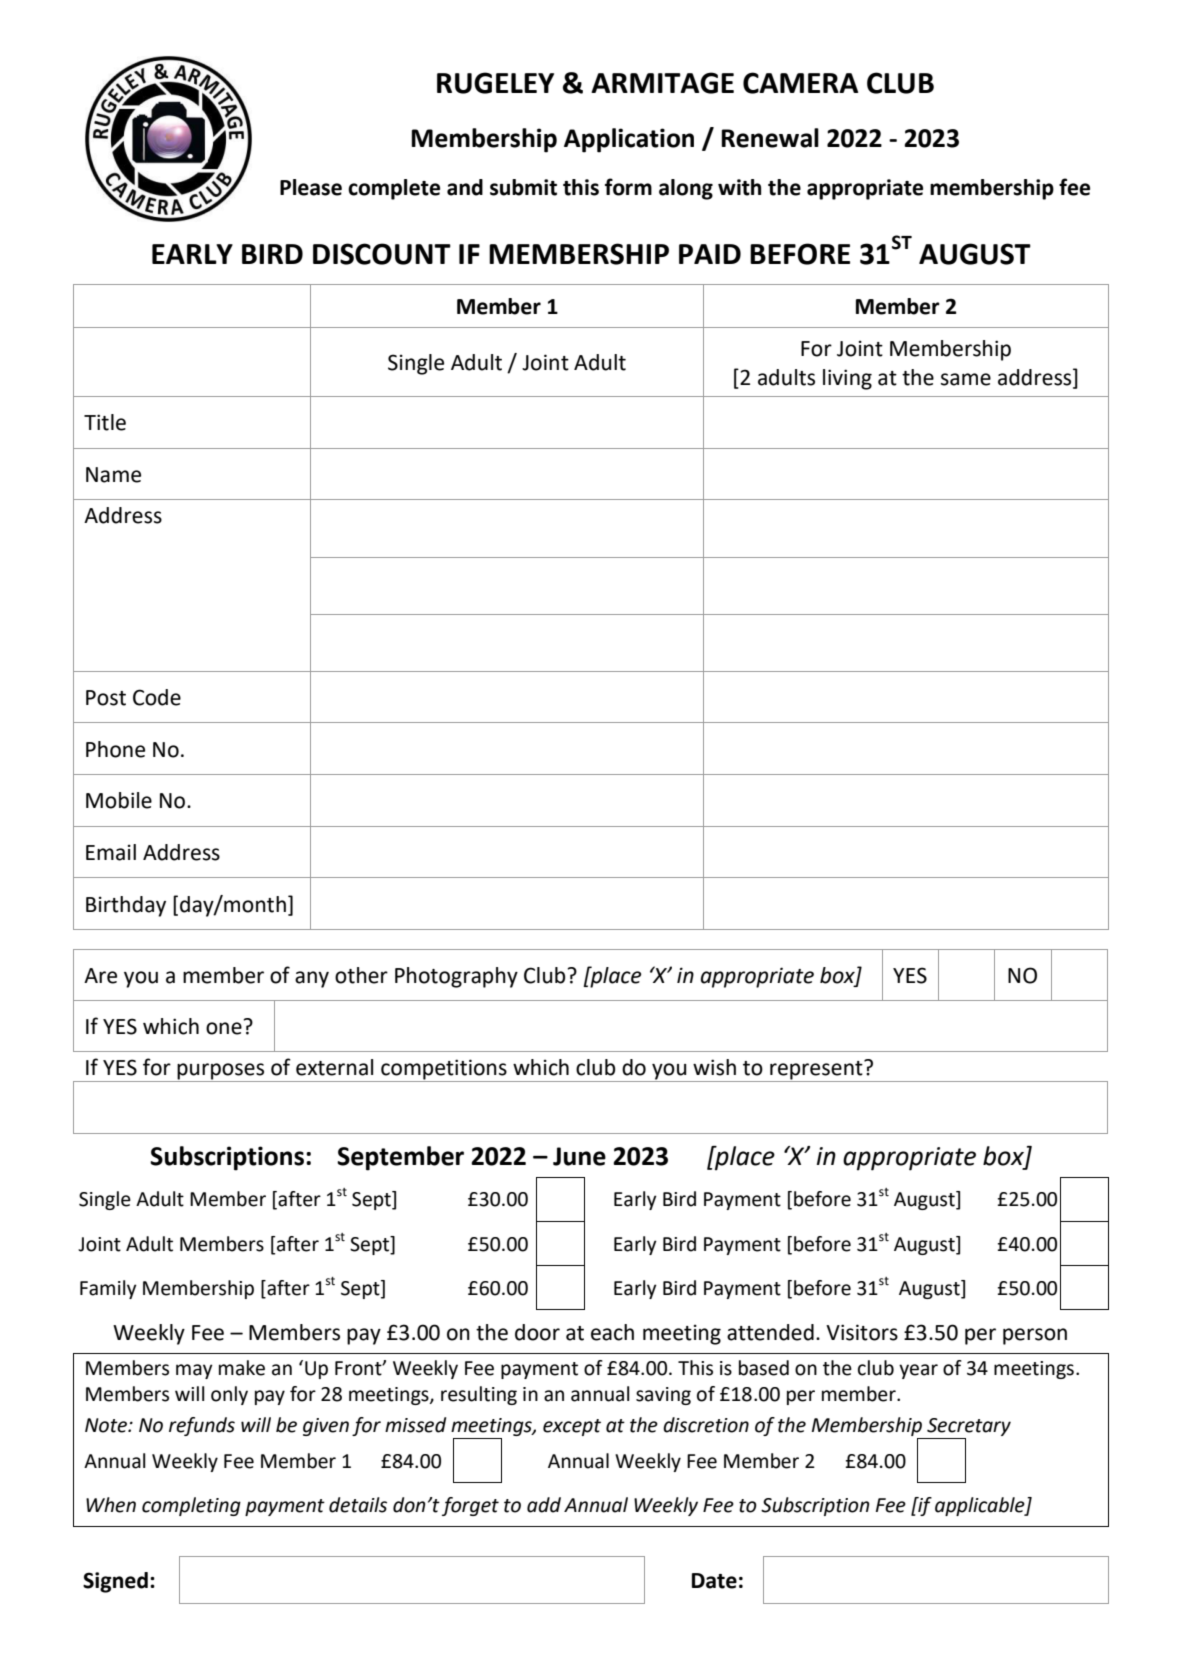 Image resolution: width=1181 pixels, height=1670 pixels. What do you see at coordinates (221, 1072) in the page?
I see `purposes` at bounding box center [221, 1072].
